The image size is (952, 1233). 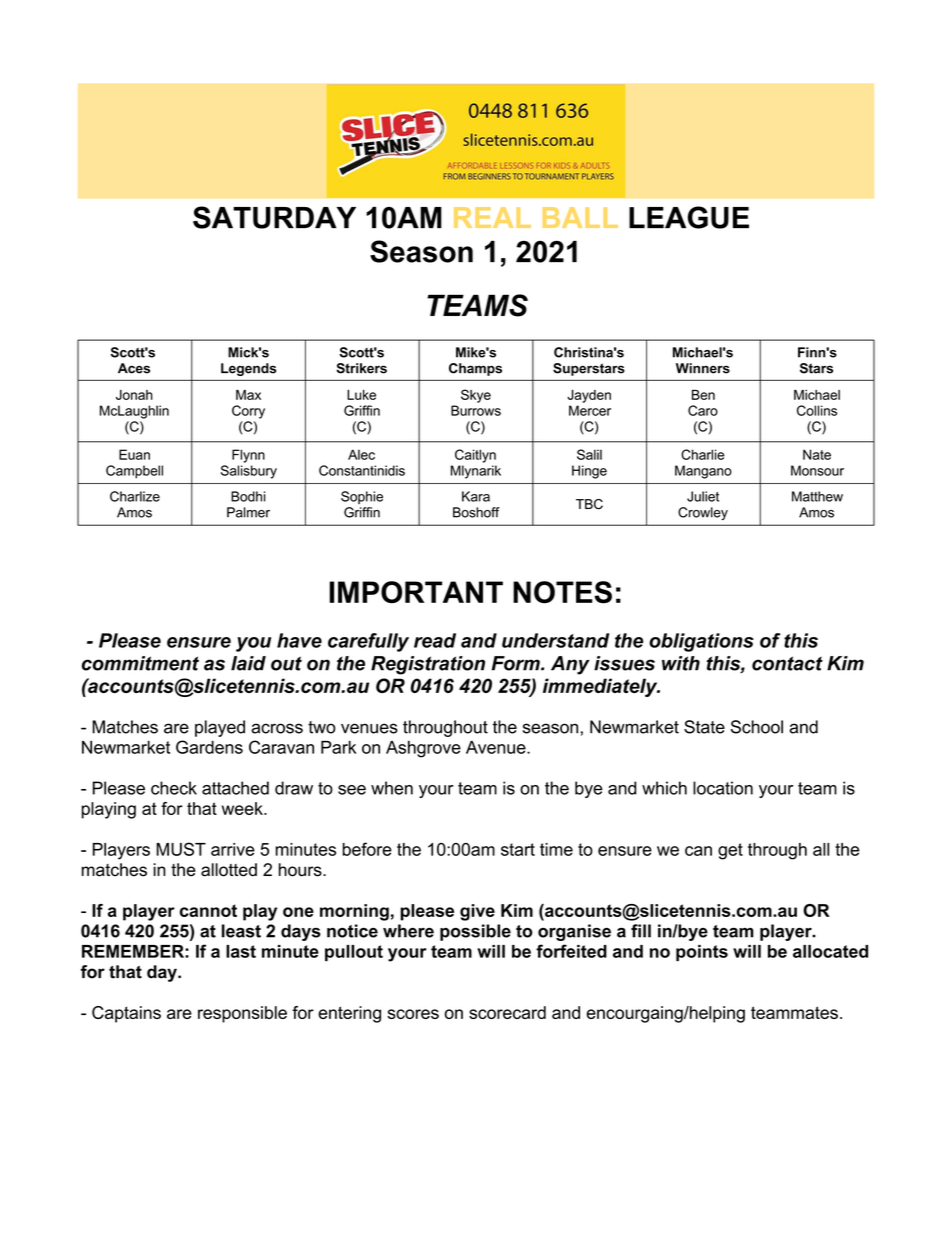 I want to click on obligations, so click(x=701, y=642).
